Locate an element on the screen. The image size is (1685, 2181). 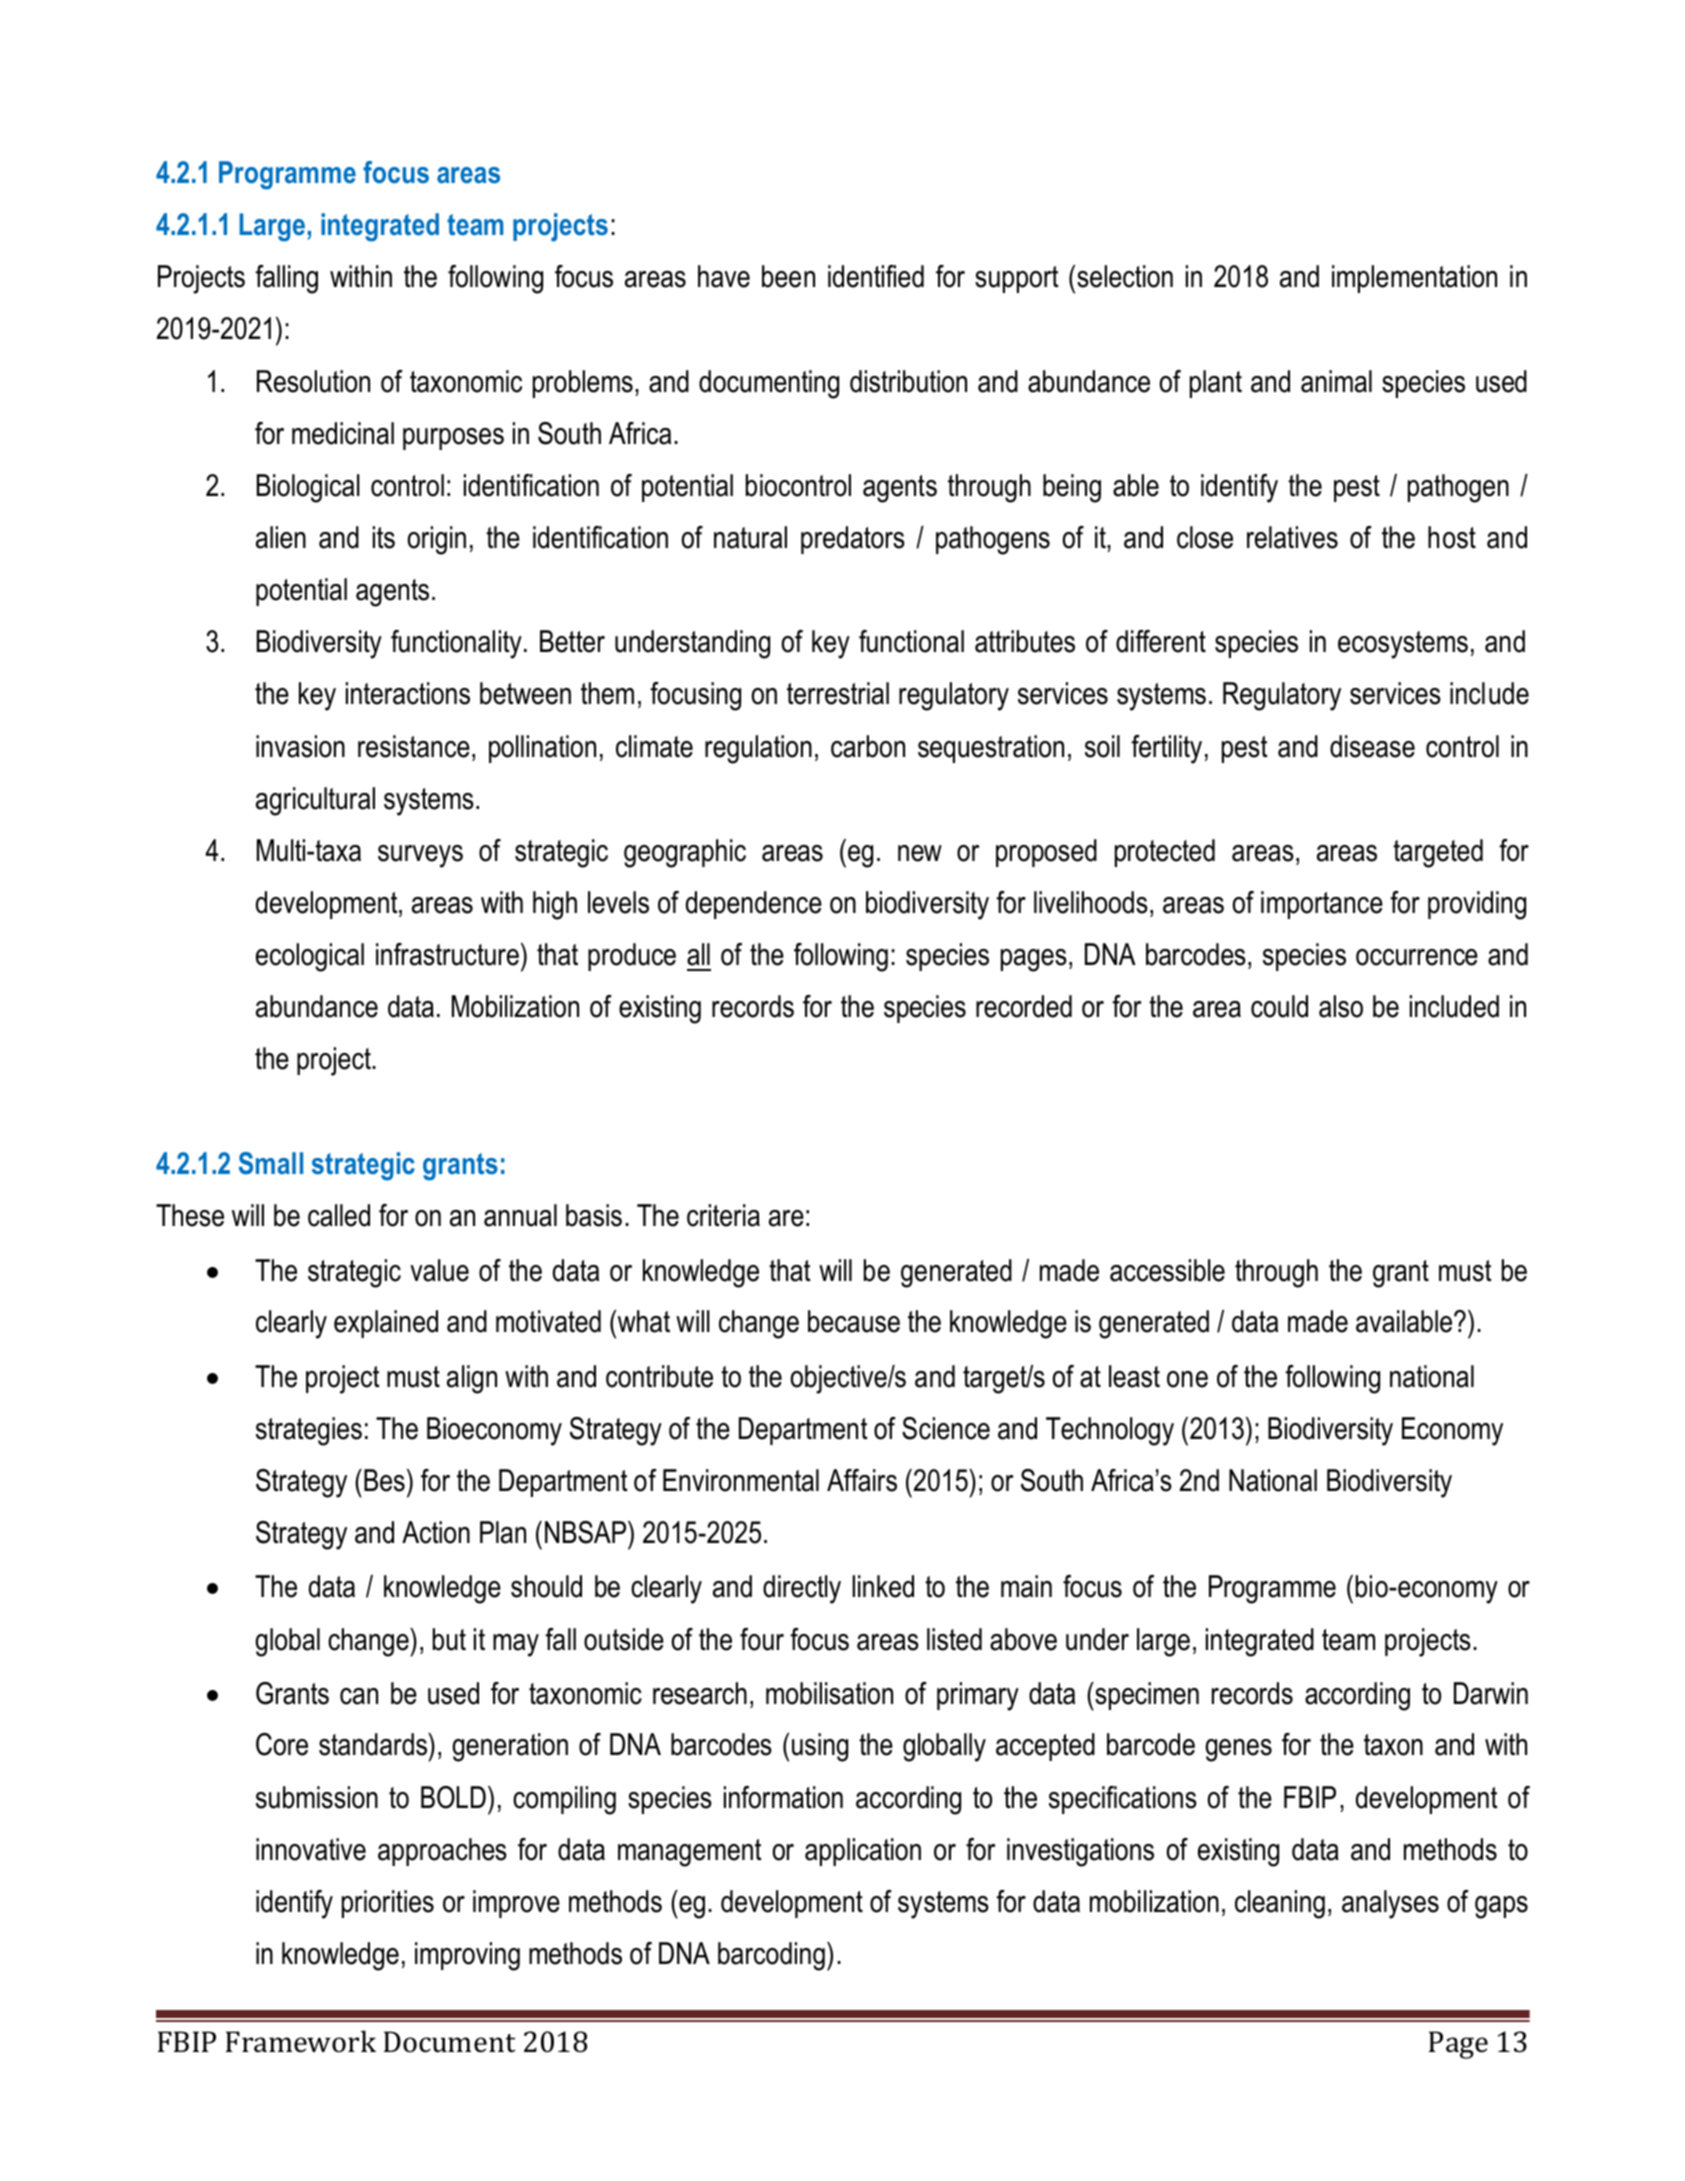
new is located at coordinates (920, 853).
